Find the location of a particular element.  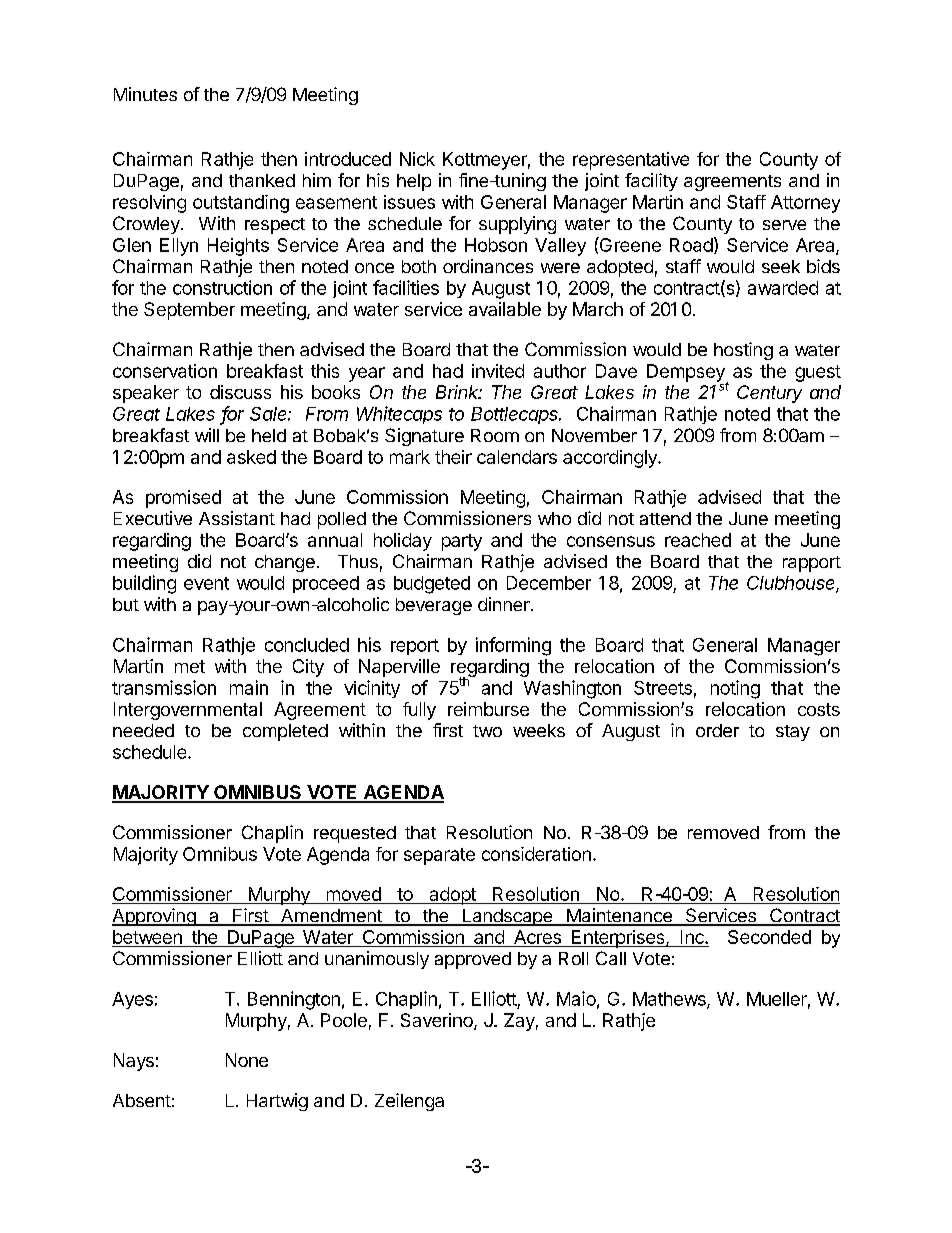

Approving is located at coordinates (155, 917).
